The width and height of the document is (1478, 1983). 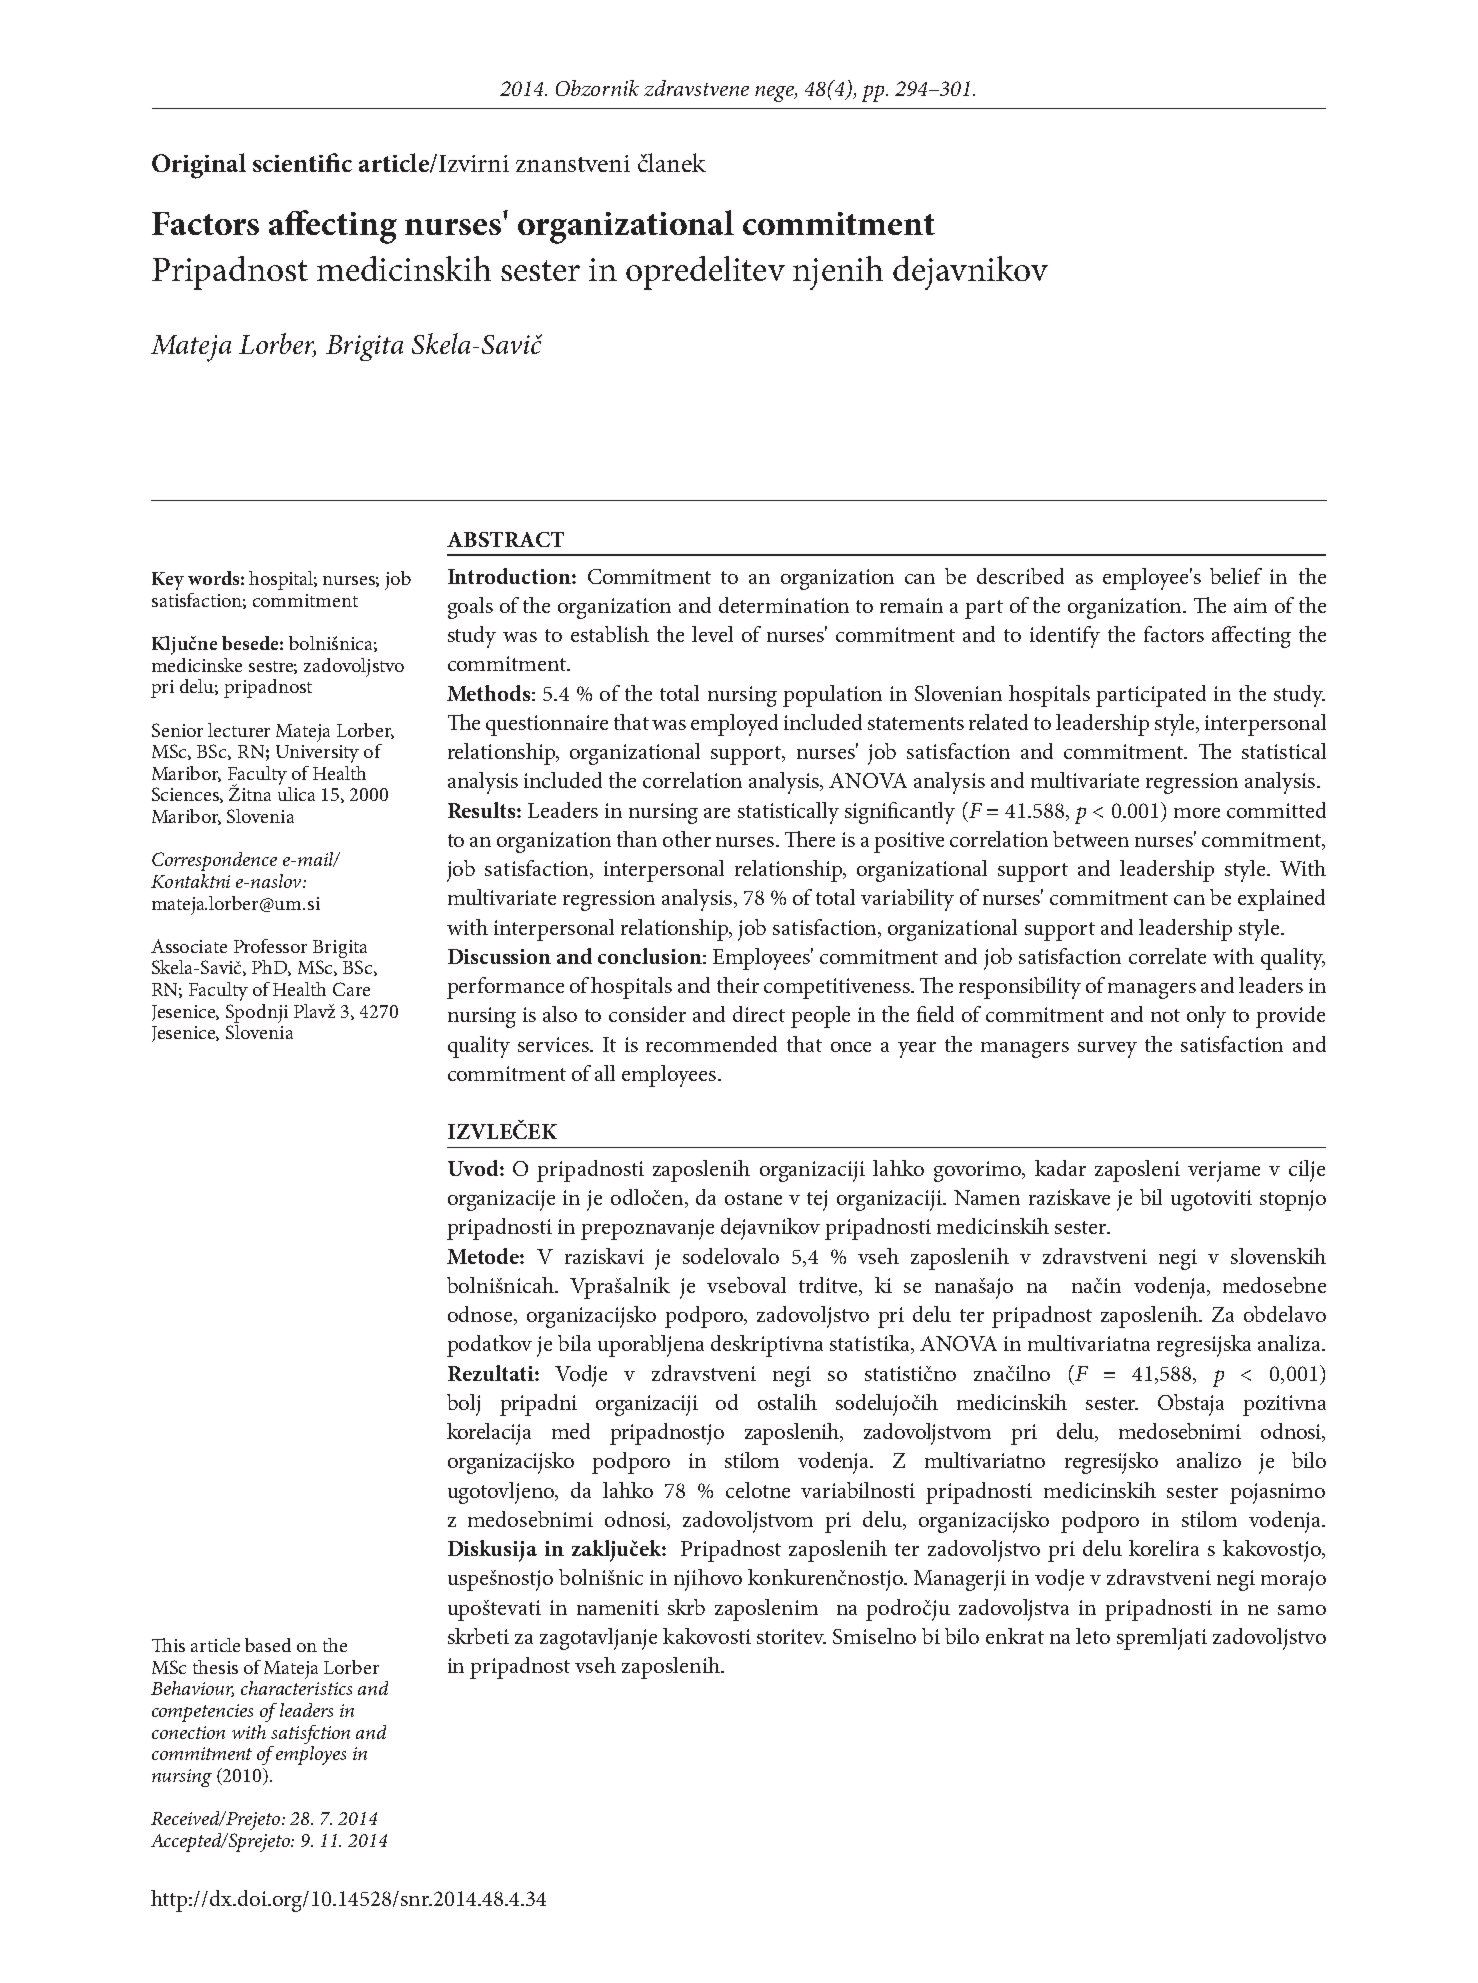 What do you see at coordinates (296, 1688) in the document?
I see `characteristics` at bounding box center [296, 1688].
